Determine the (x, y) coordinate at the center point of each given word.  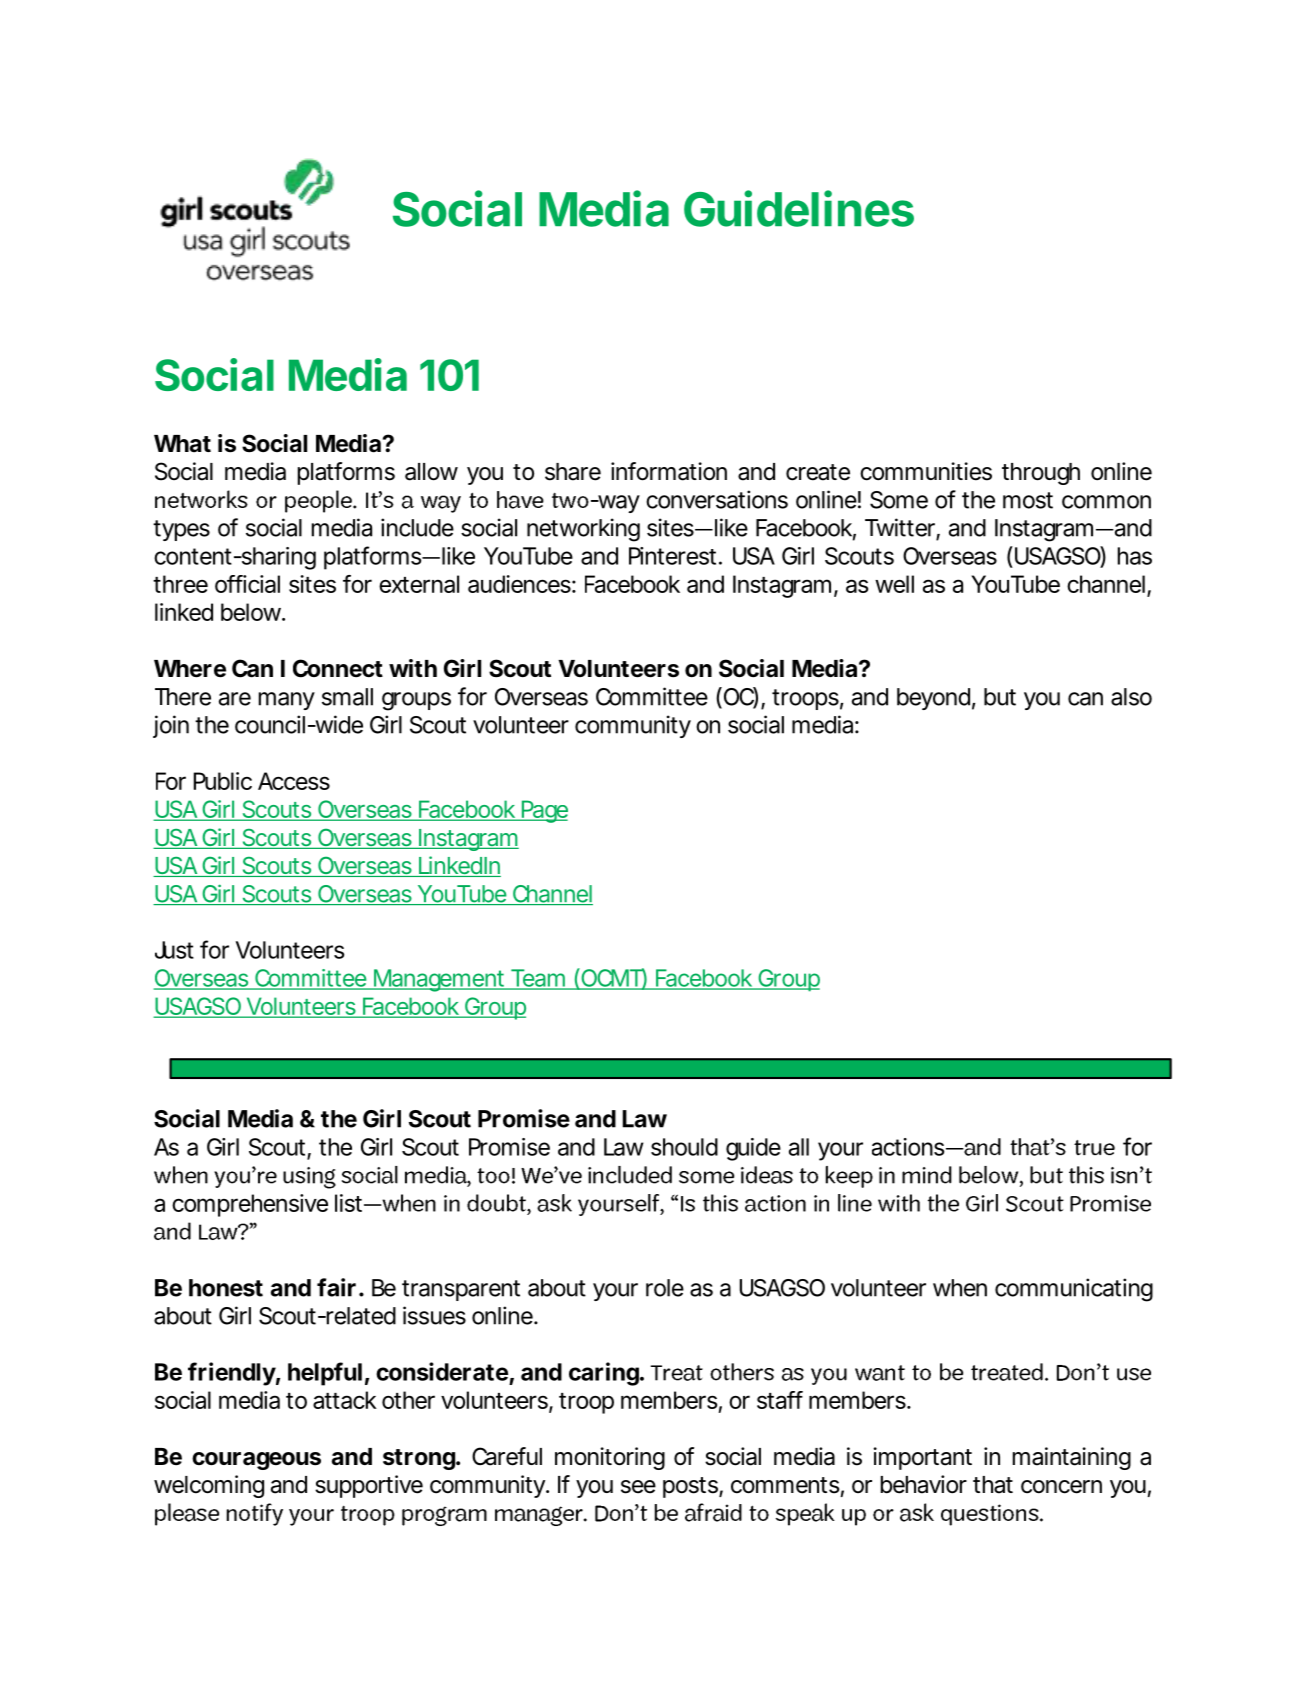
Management (438, 980)
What (182, 444)
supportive (369, 1486)
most (1028, 500)
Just (174, 950)
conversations (717, 499)
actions (908, 1147)
